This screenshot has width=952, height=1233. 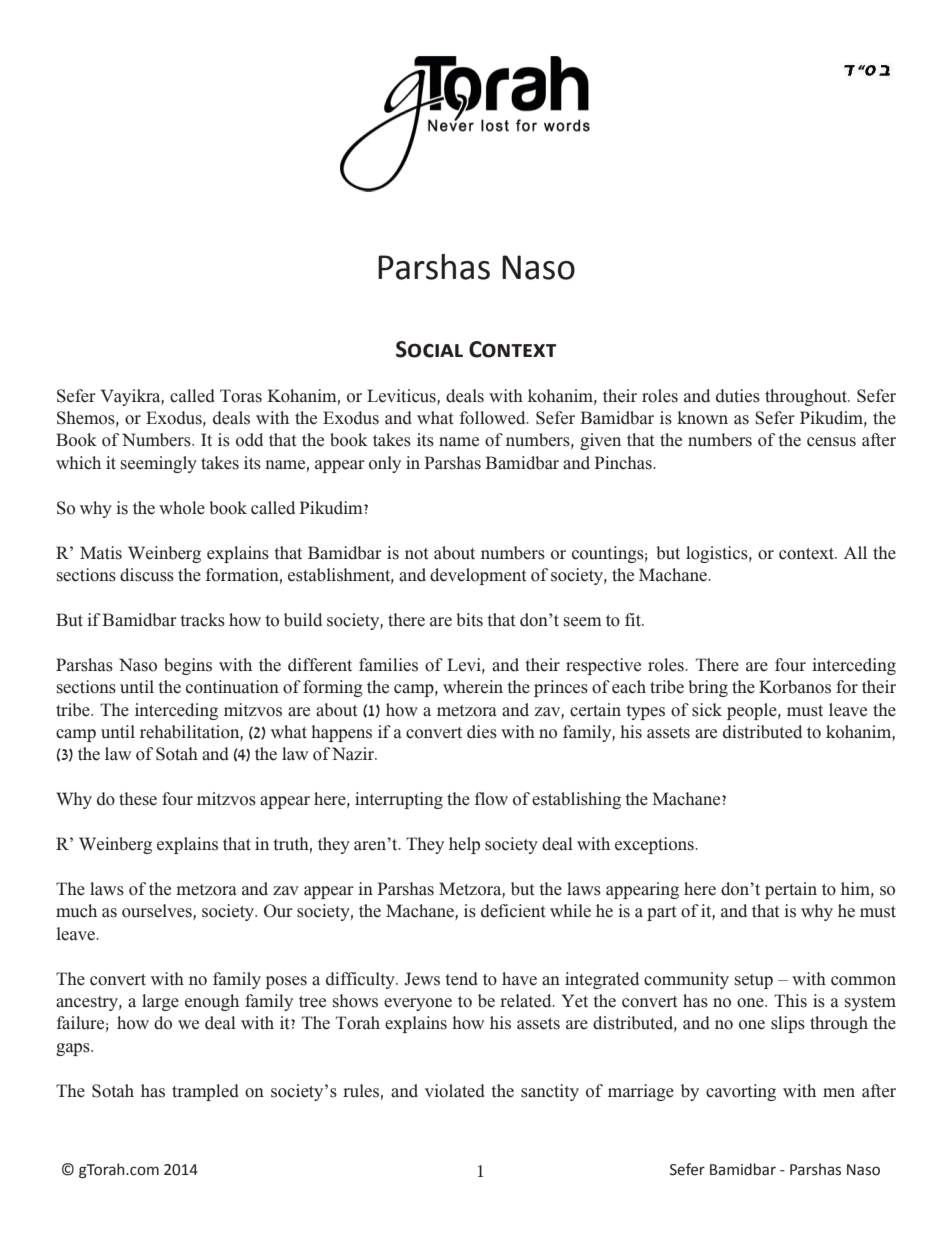 What do you see at coordinates (788, 1024) in the screenshot?
I see `slips` at bounding box center [788, 1024].
